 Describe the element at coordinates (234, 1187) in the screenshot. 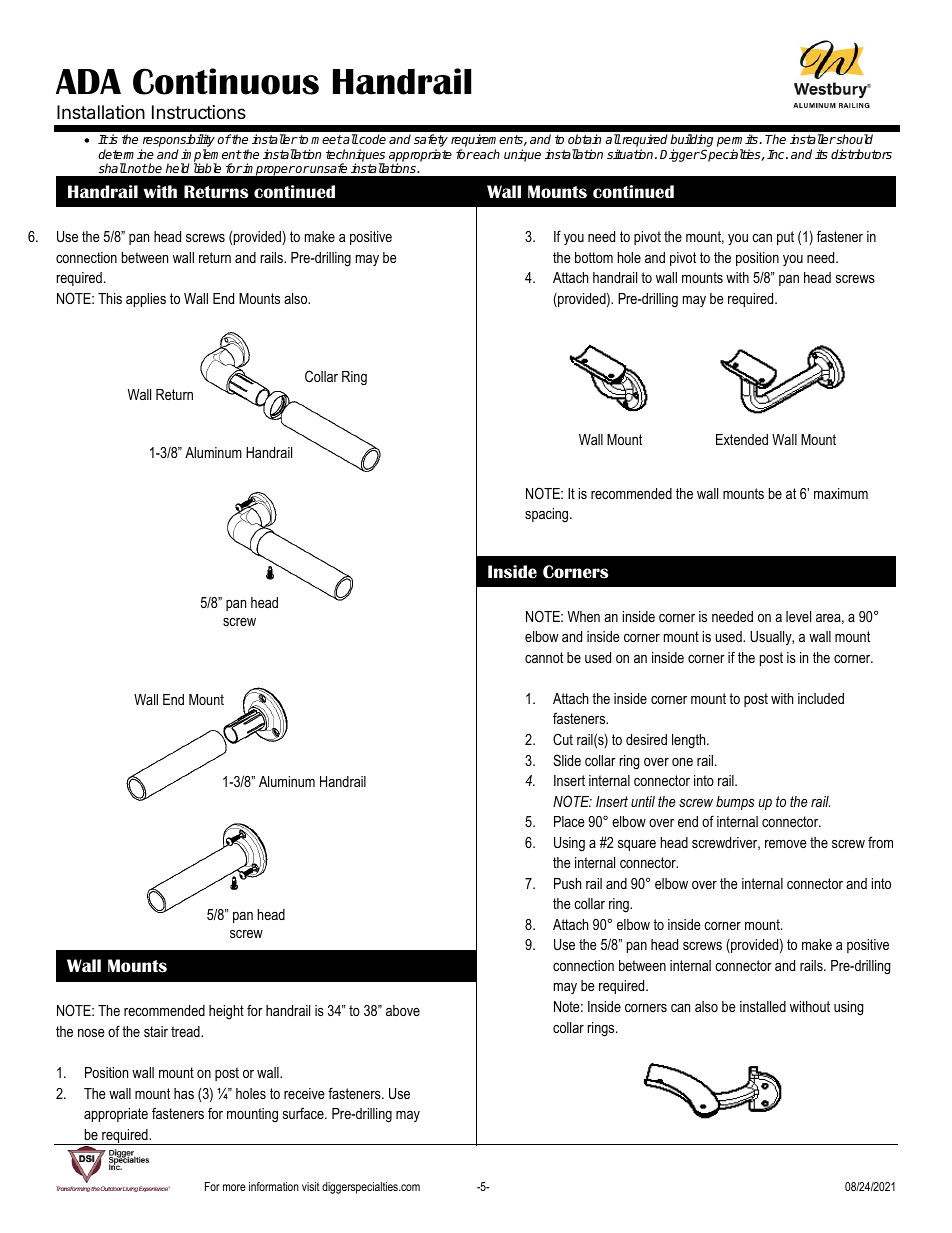

I see `more` at that location.
